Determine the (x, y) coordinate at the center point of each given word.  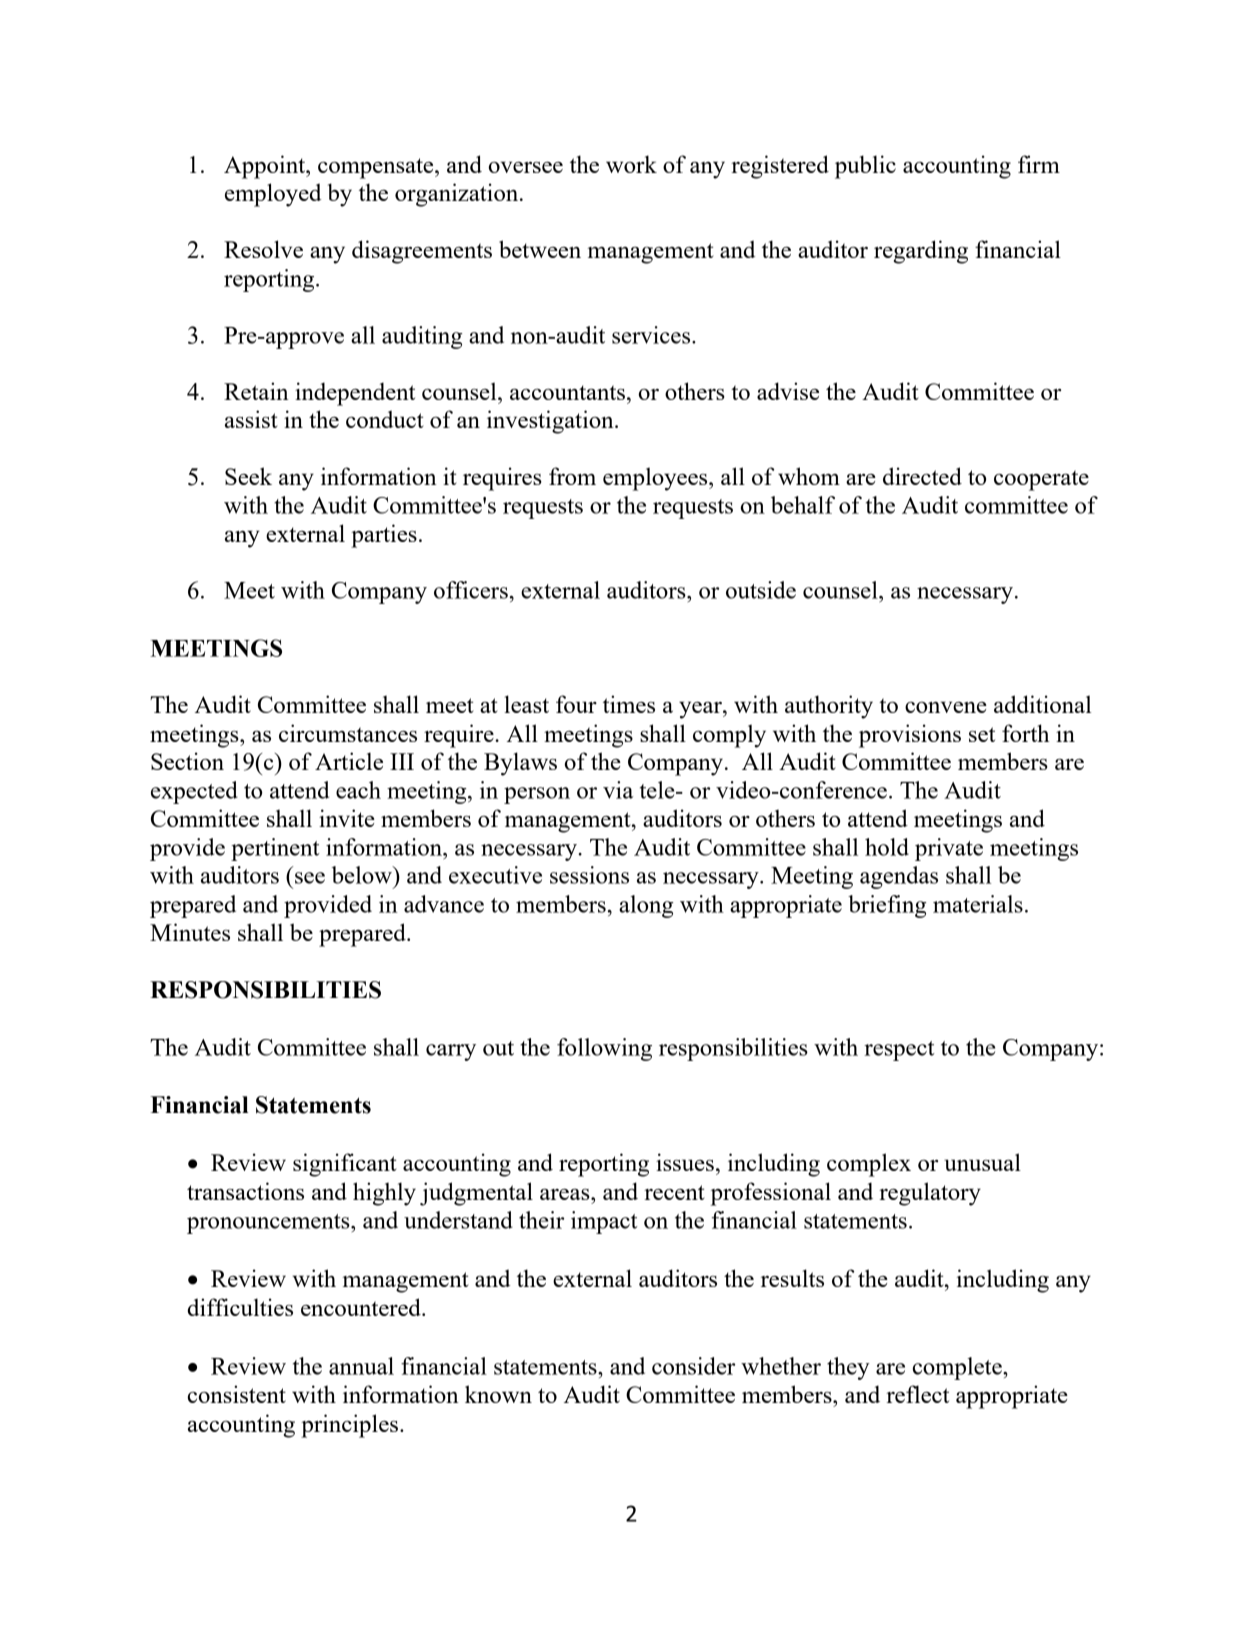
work (631, 164)
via (618, 790)
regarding (921, 252)
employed (273, 195)
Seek (248, 476)
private (949, 849)
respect (899, 1051)
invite (347, 818)
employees (656, 479)
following (604, 1049)
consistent (237, 1394)
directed (922, 476)
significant (344, 1165)
